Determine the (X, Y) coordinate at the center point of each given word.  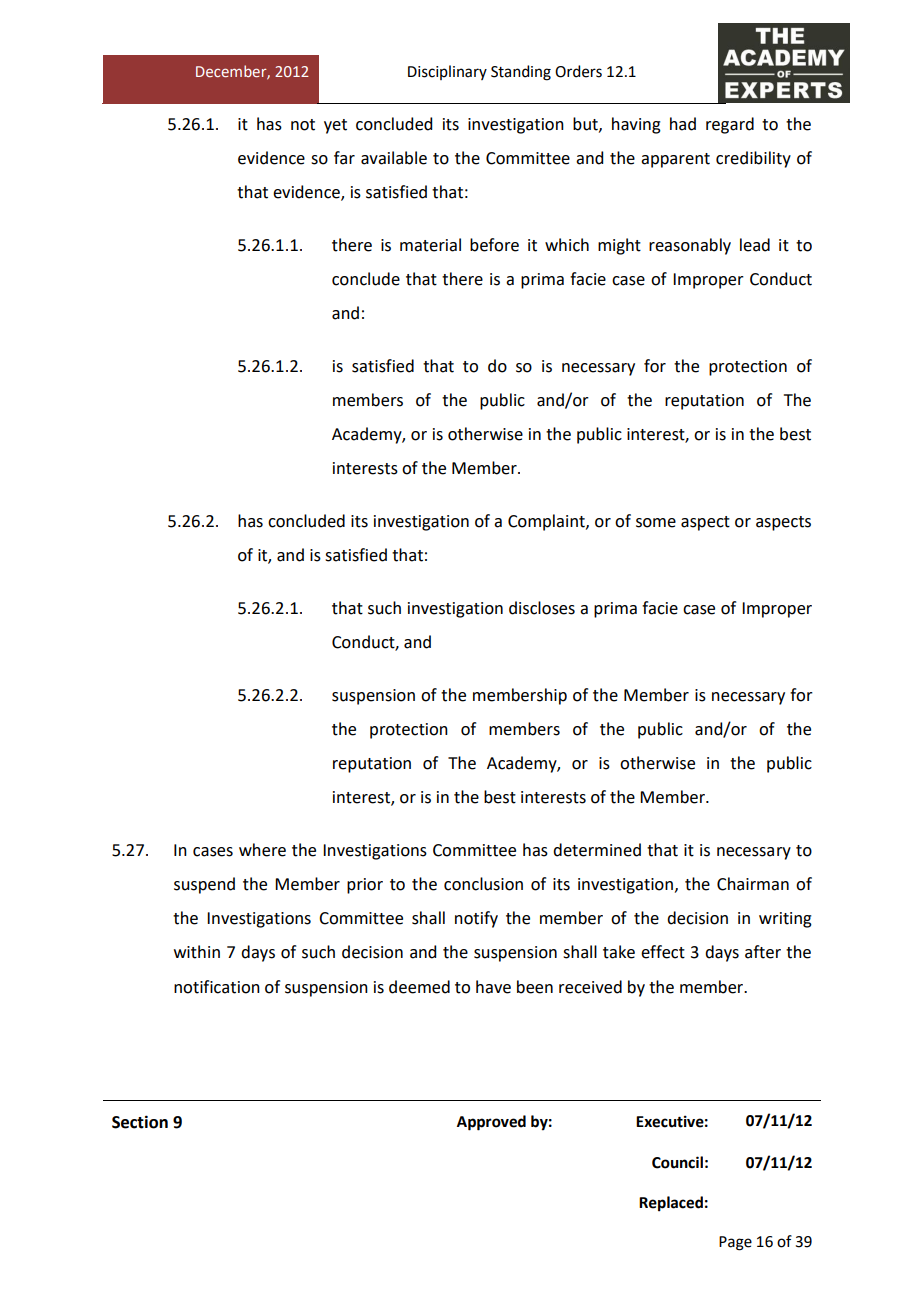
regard (730, 125)
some (656, 523)
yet (335, 126)
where (262, 850)
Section (140, 1122)
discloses (542, 608)
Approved (491, 1123)
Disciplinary (447, 72)
